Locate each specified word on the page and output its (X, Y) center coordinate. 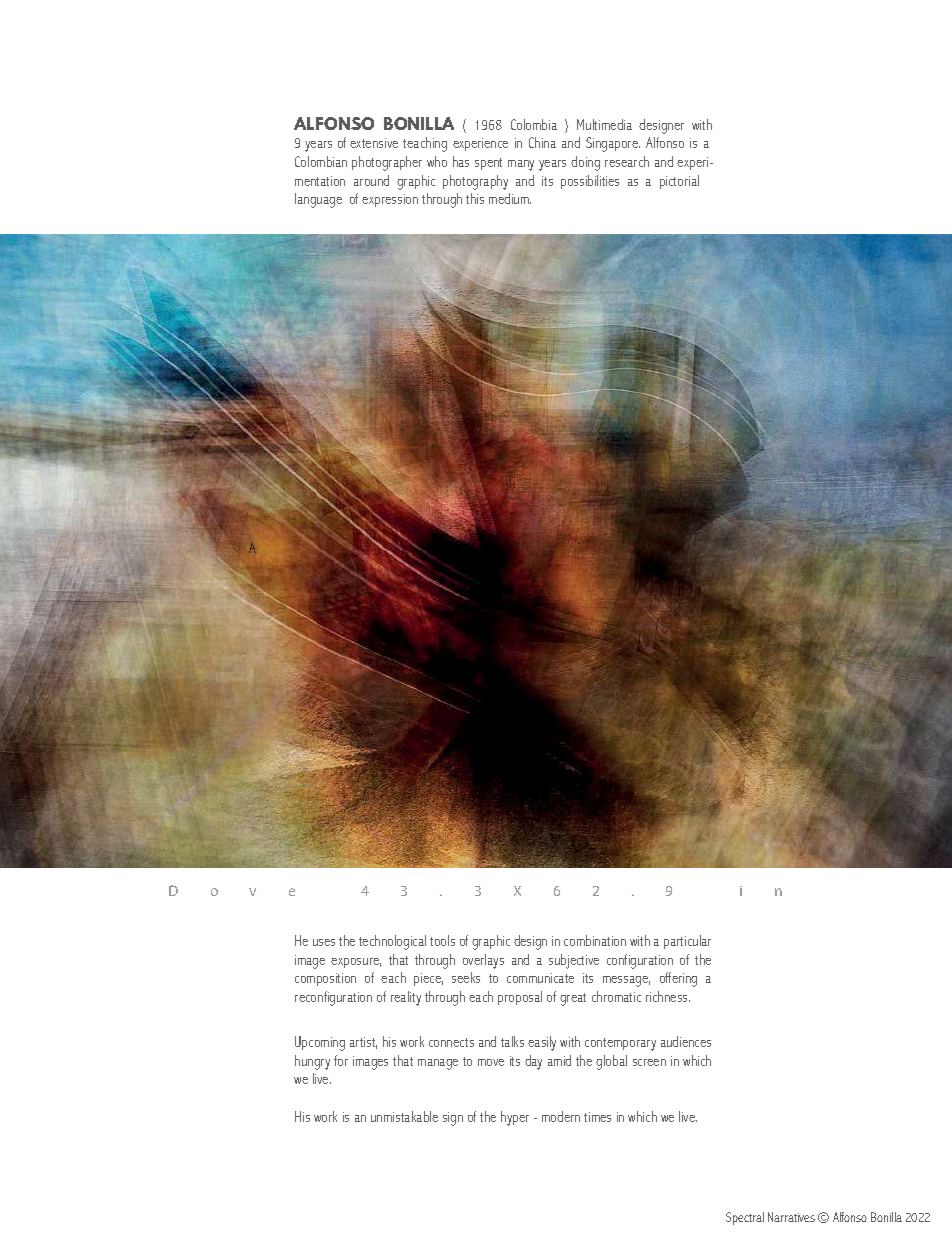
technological (392, 942)
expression (390, 200)
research (627, 161)
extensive (374, 143)
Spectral (745, 1218)
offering (678, 979)
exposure (356, 963)
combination (595, 940)
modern (561, 1116)
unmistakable (404, 1116)
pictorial (679, 182)
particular (687, 942)
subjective (574, 961)
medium (510, 198)
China (542, 142)
